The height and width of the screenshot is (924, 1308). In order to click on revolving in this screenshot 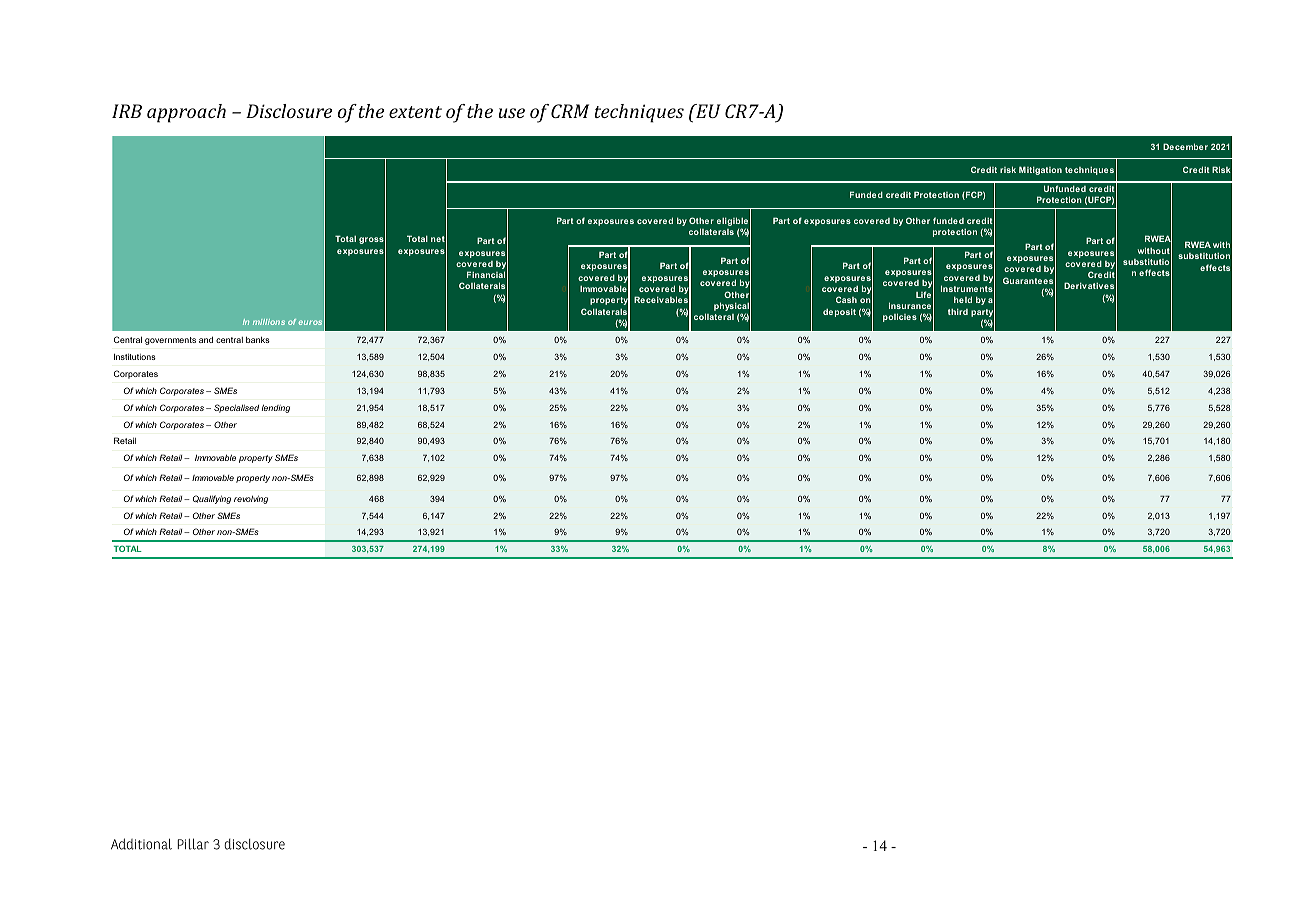, I will do `click(251, 499)`.
